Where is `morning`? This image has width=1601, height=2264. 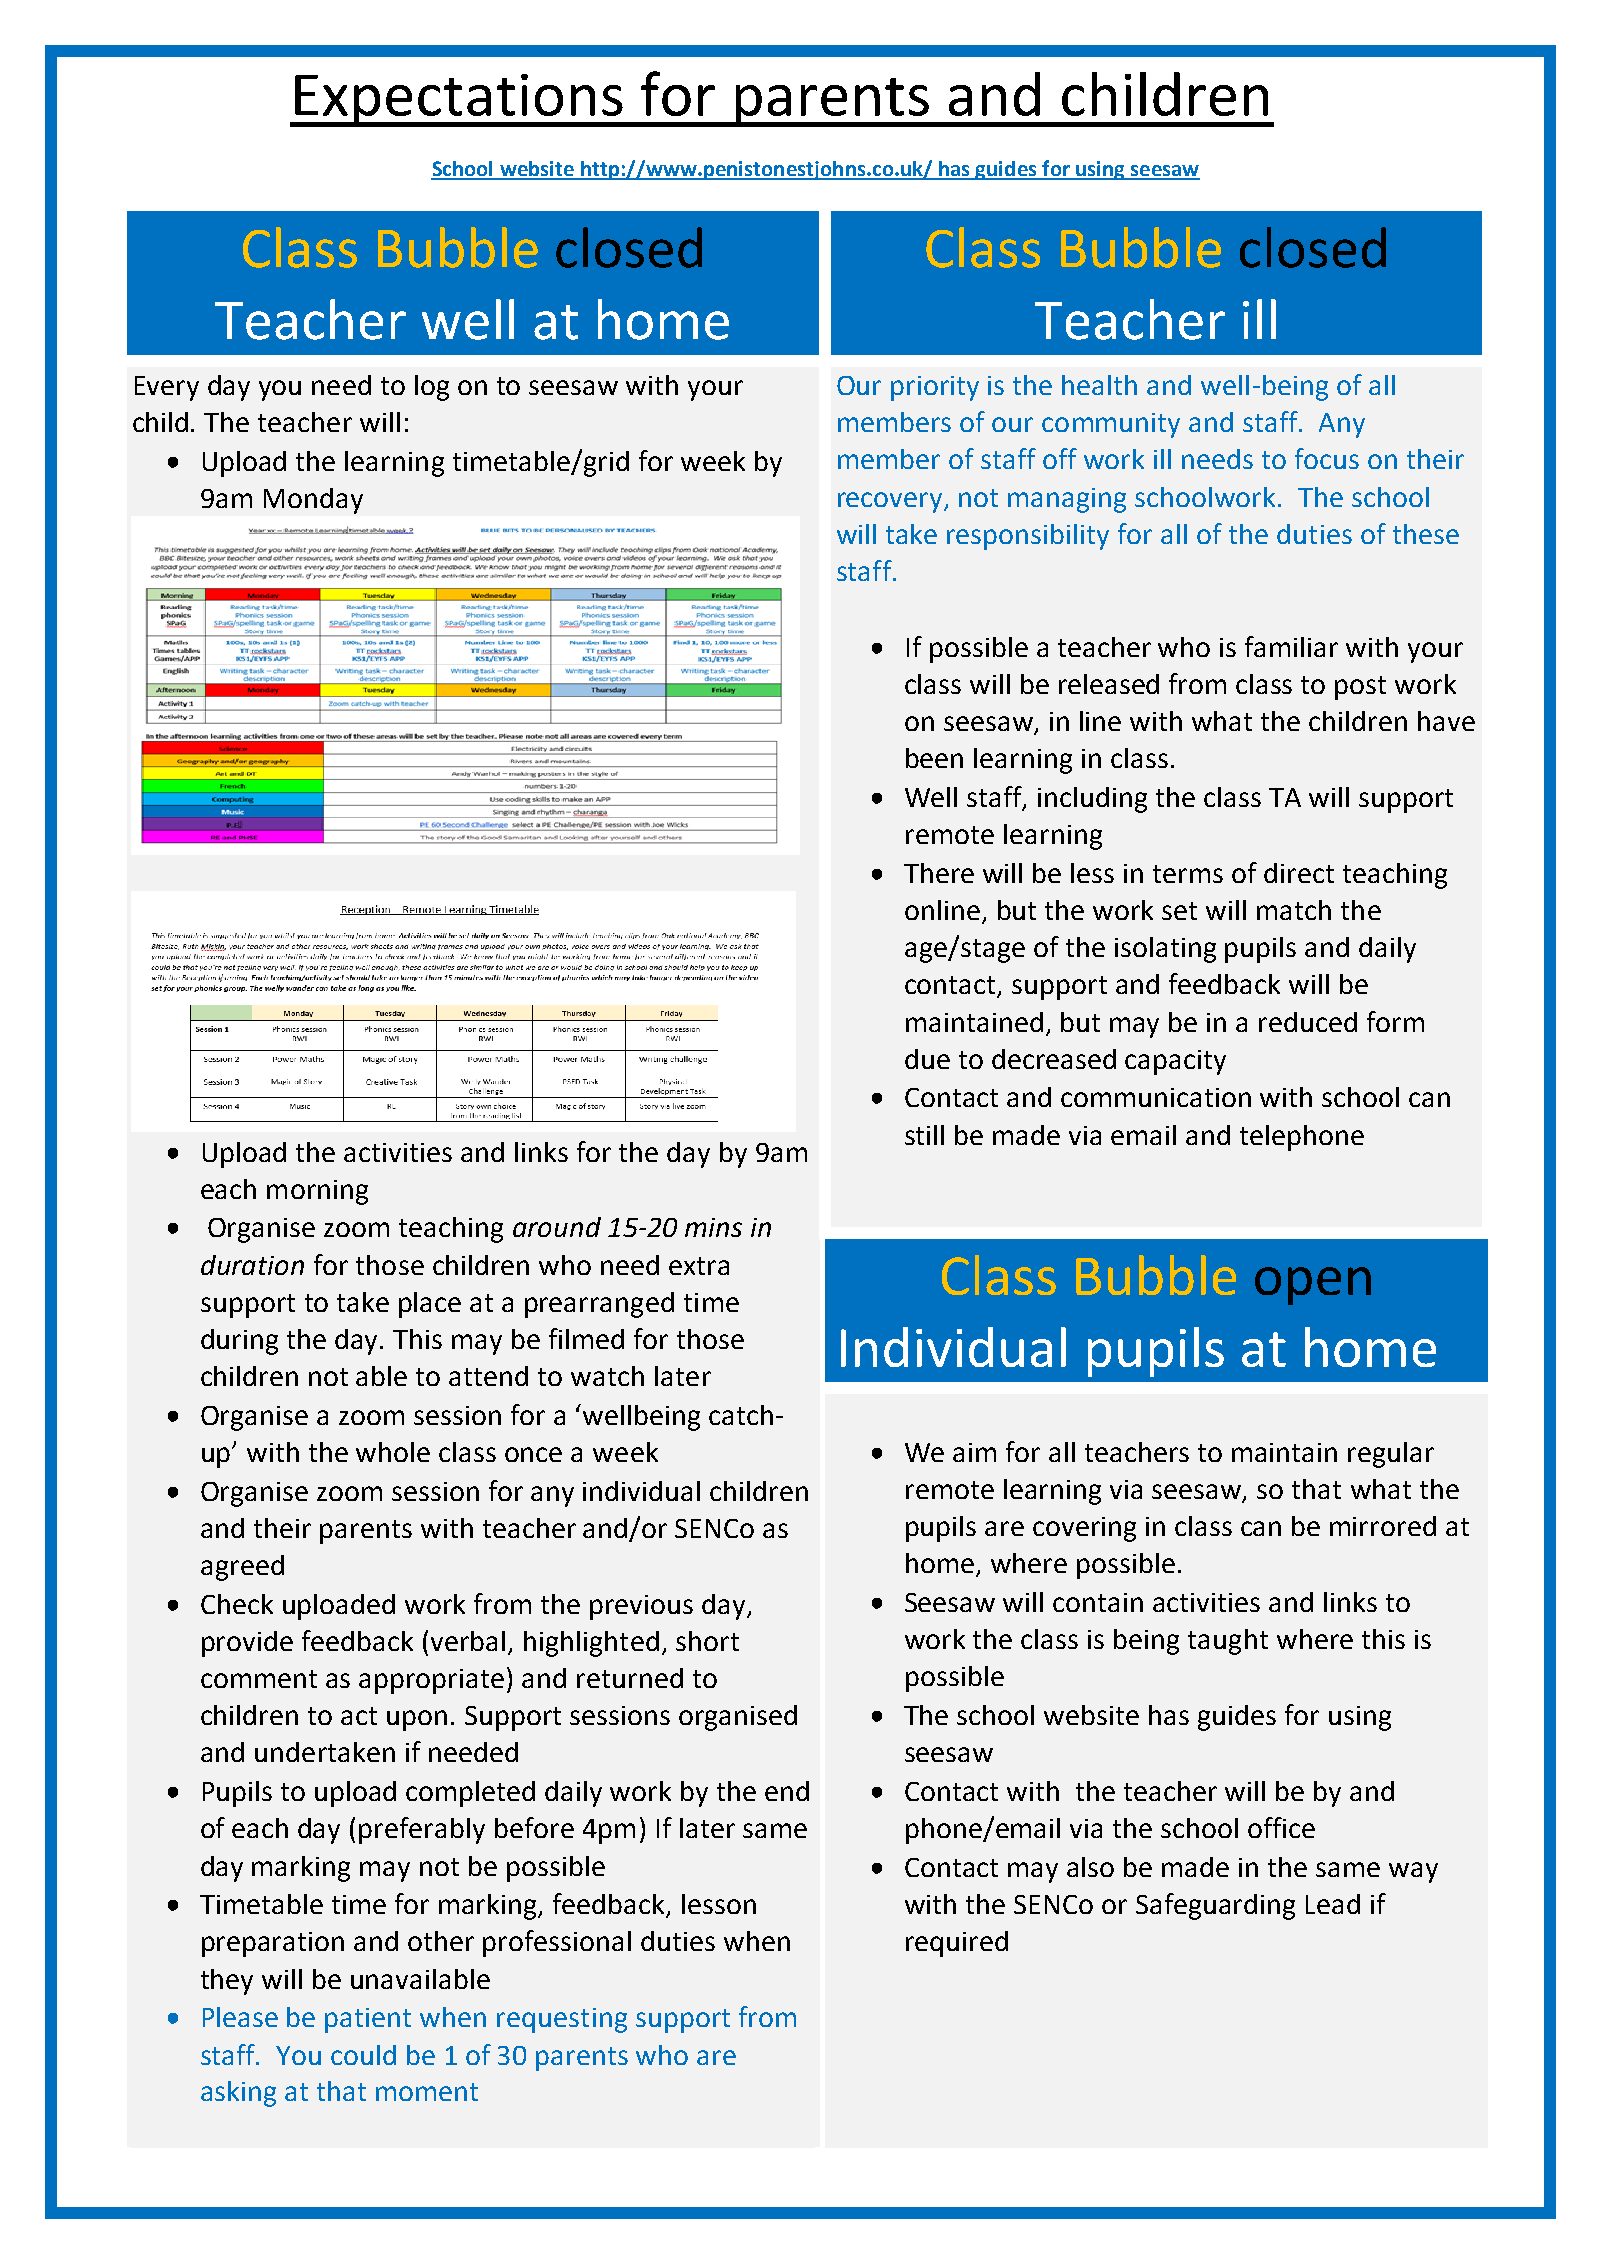
morning is located at coordinates (317, 1192).
